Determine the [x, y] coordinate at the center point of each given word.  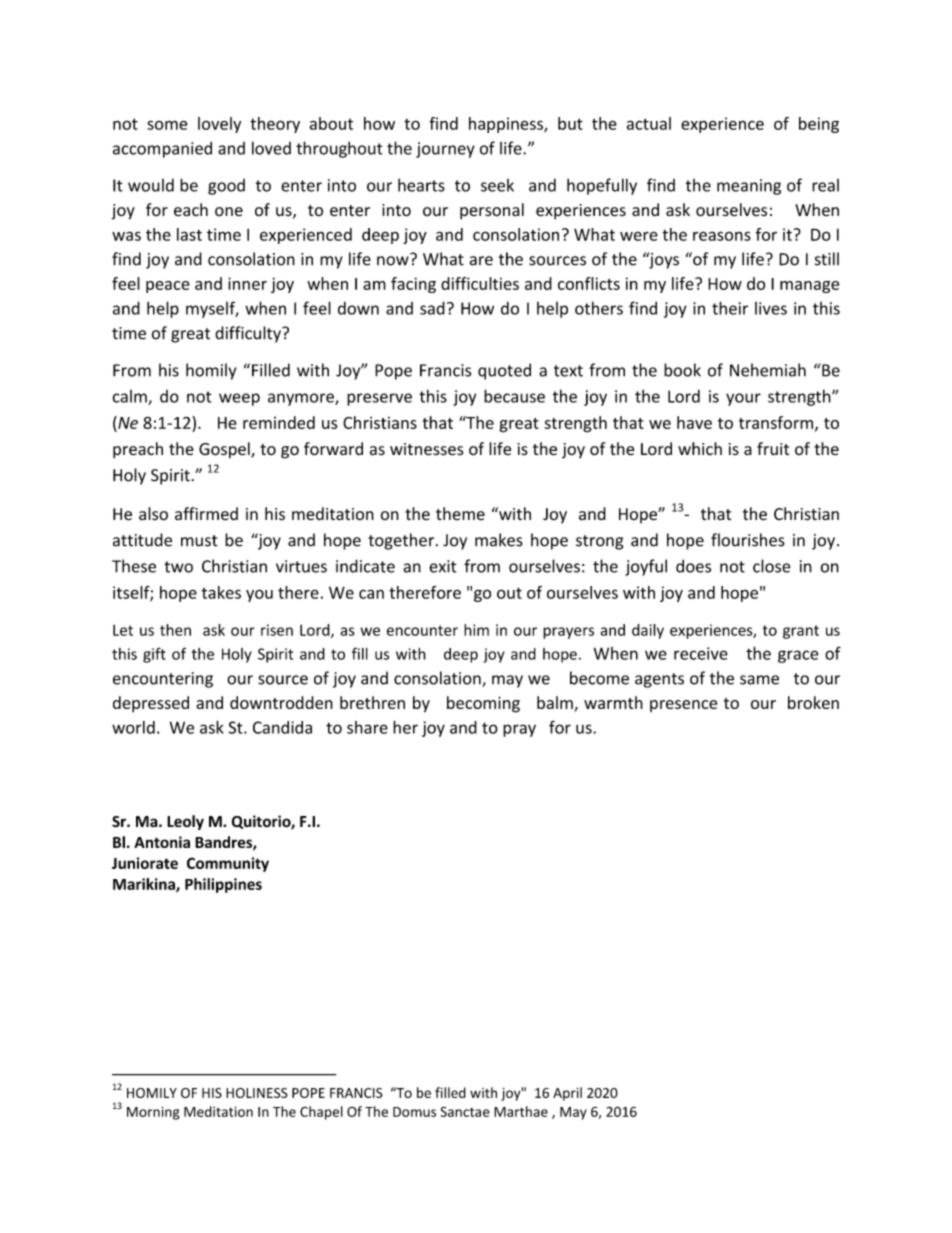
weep [239, 399]
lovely [219, 125]
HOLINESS [257, 1093]
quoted [504, 371]
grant [801, 632]
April [567, 1094]
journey [445, 150]
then [175, 630]
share [367, 727]
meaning [749, 187]
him [476, 630]
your [743, 399]
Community [228, 864]
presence [683, 706]
